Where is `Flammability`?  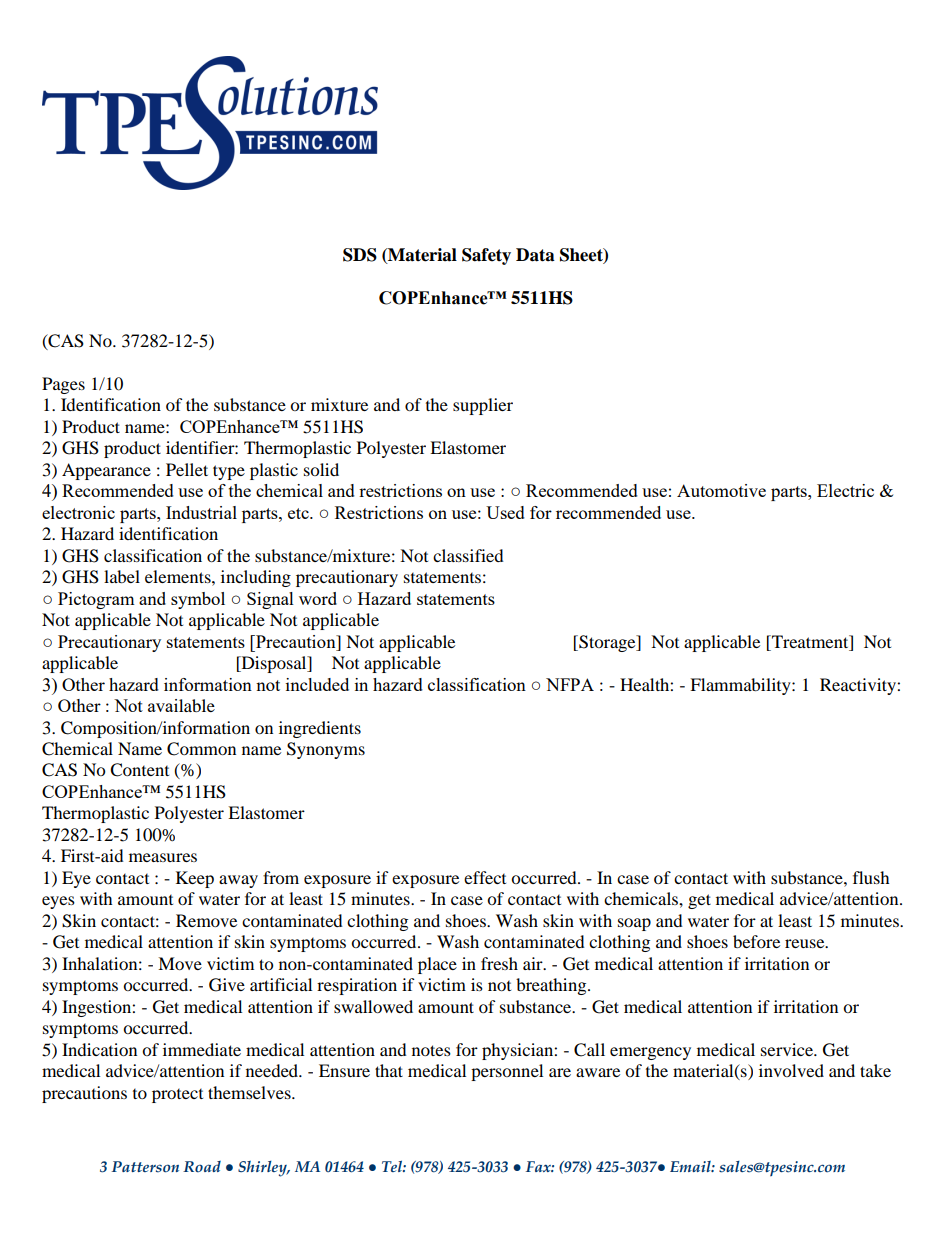
Flammability is located at coordinates (741, 686).
